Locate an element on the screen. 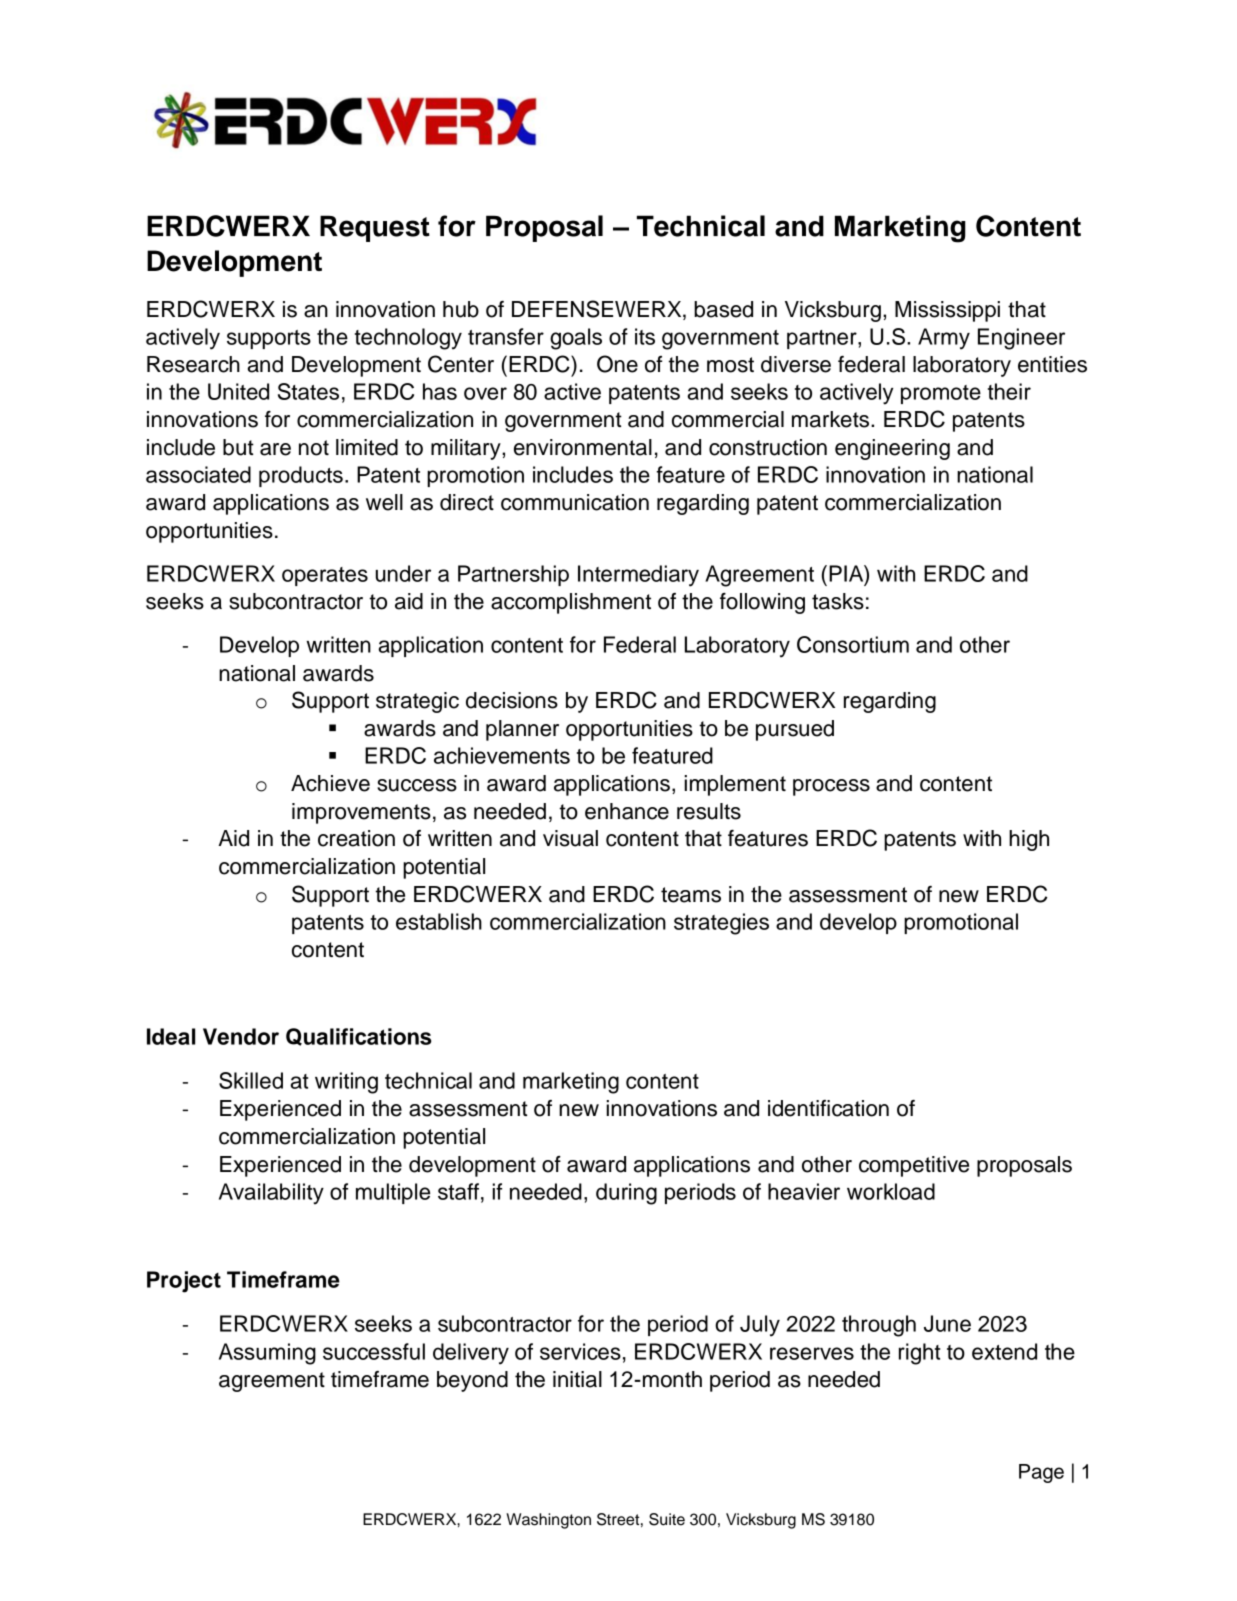 The width and height of the screenshot is (1237, 1601). products is located at coordinates (301, 476).
